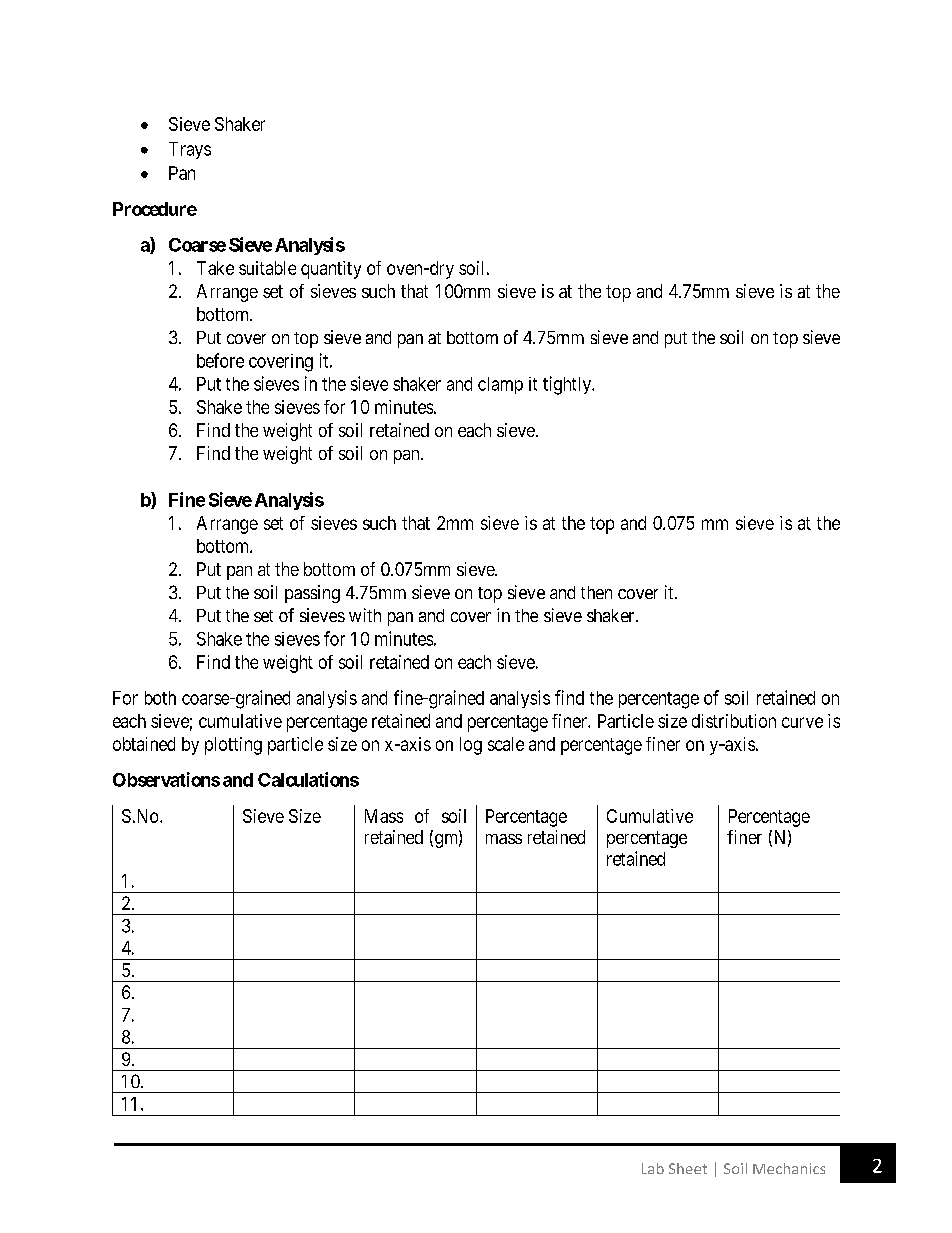 The image size is (952, 1233). Describe the element at coordinates (500, 385) in the screenshot. I see `clamp` at that location.
